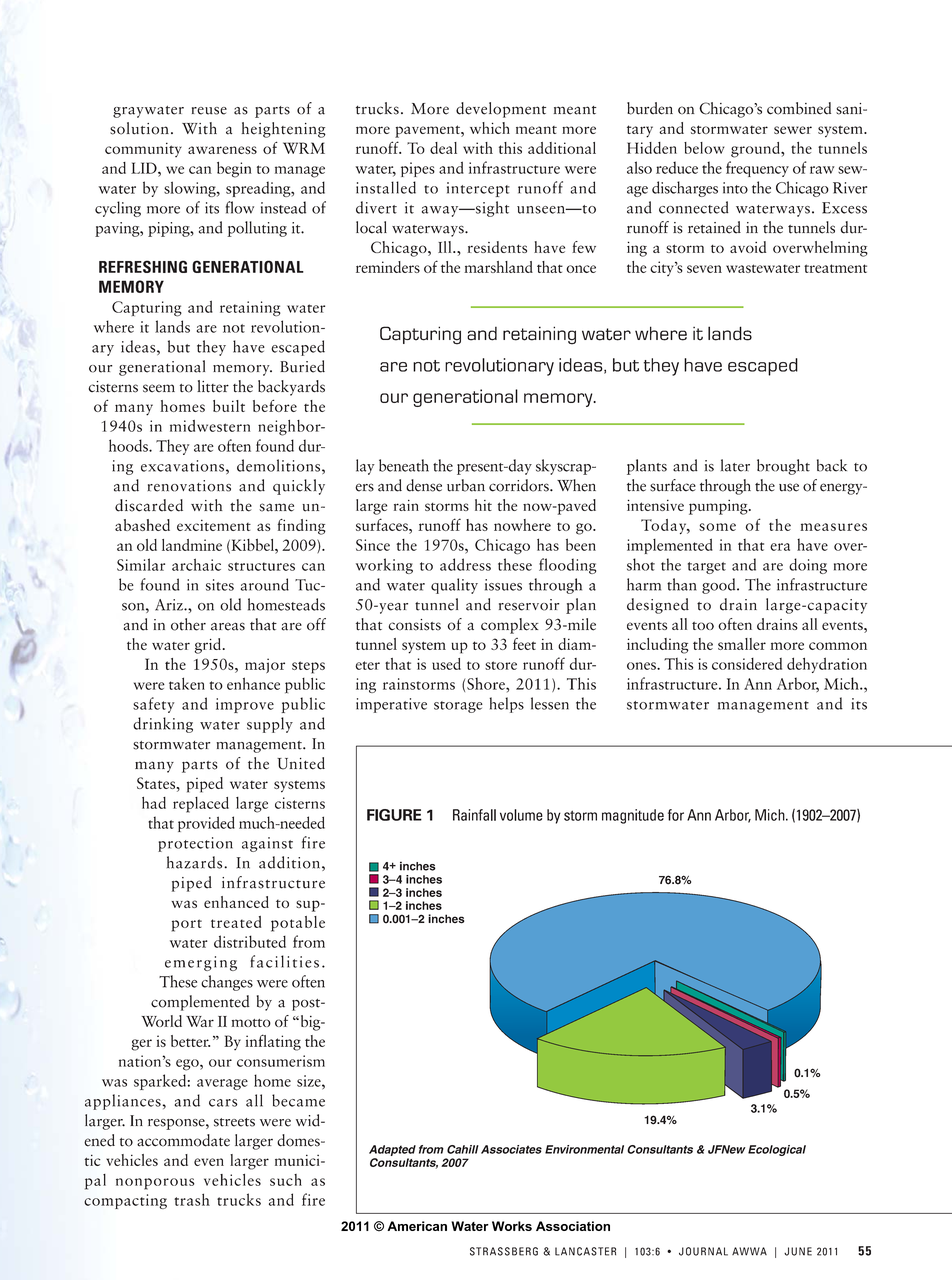  I want to click on awareness, so click(222, 150).
